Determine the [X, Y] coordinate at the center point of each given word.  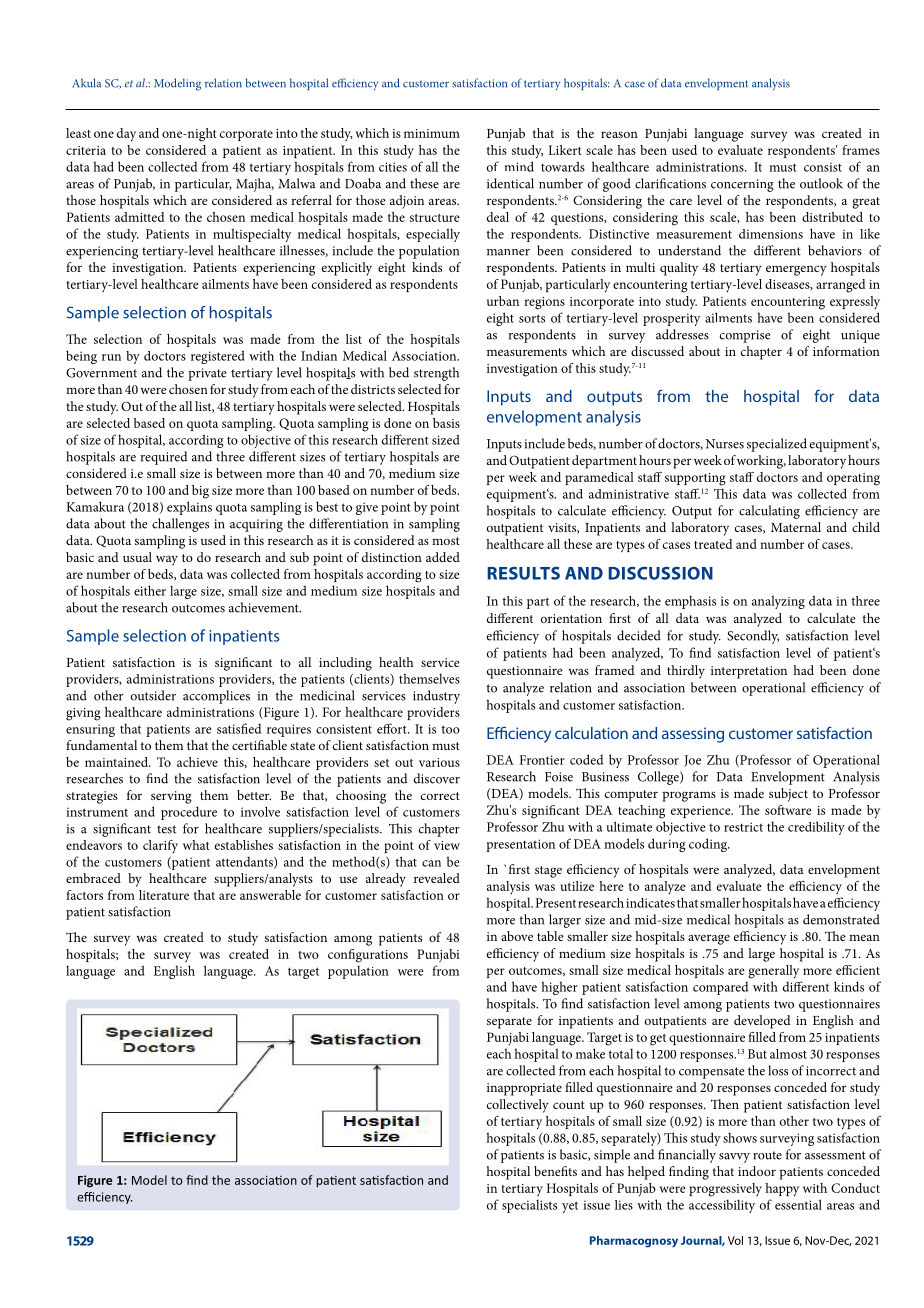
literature [164, 895]
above [517, 936]
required [164, 458]
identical [510, 183]
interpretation [749, 672]
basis [446, 423]
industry [436, 697]
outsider [153, 695]
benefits [555, 1171]
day [126, 135]
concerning [742, 185]
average [709, 939]
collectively [518, 1106]
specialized [777, 445]
